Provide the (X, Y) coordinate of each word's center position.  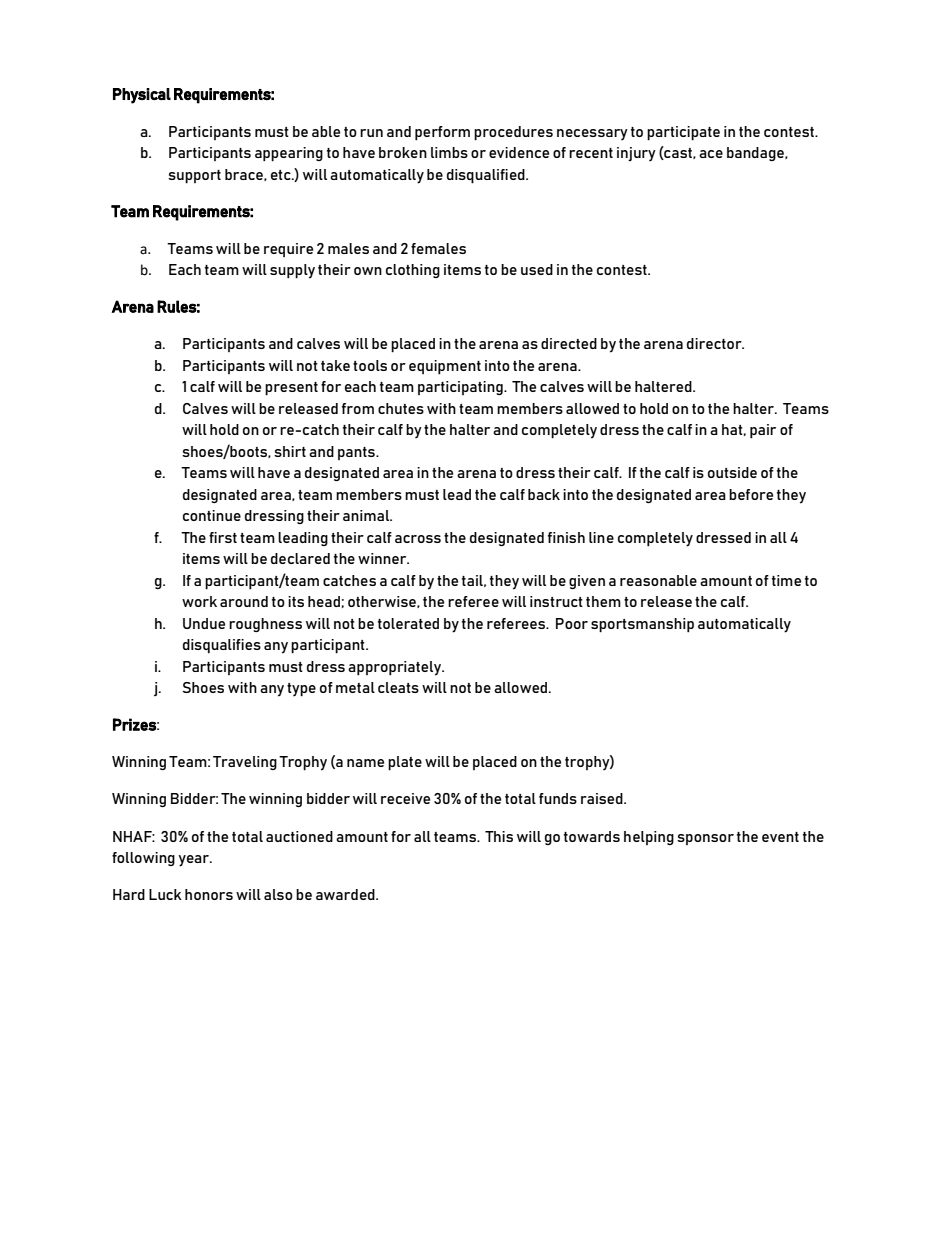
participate (683, 133)
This (499, 836)
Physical (142, 96)
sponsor (705, 839)
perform (442, 133)
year (195, 861)
